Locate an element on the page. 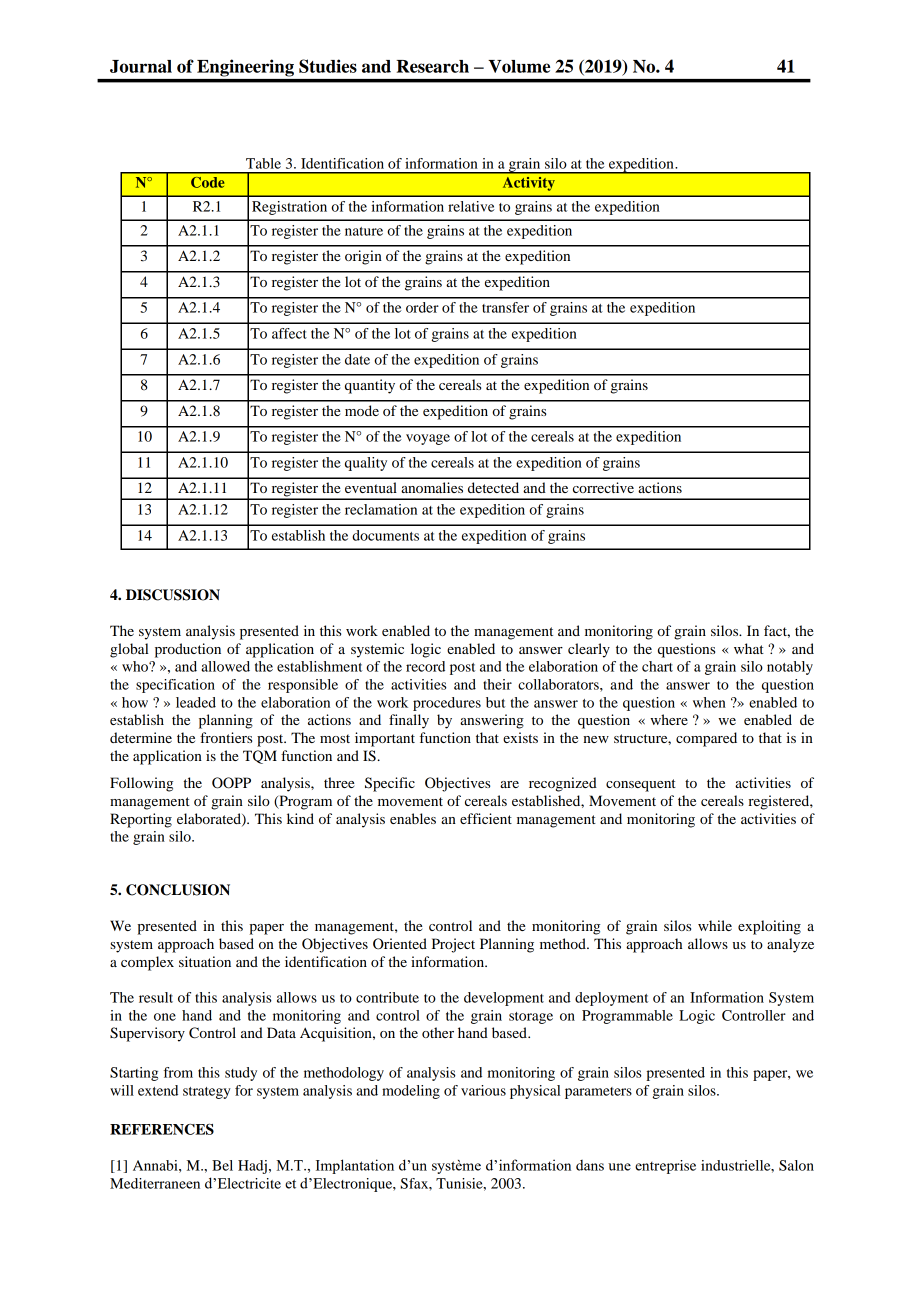 Image resolution: width=924 pixels, height=1308 pixels. Journal is located at coordinates (141, 66).
